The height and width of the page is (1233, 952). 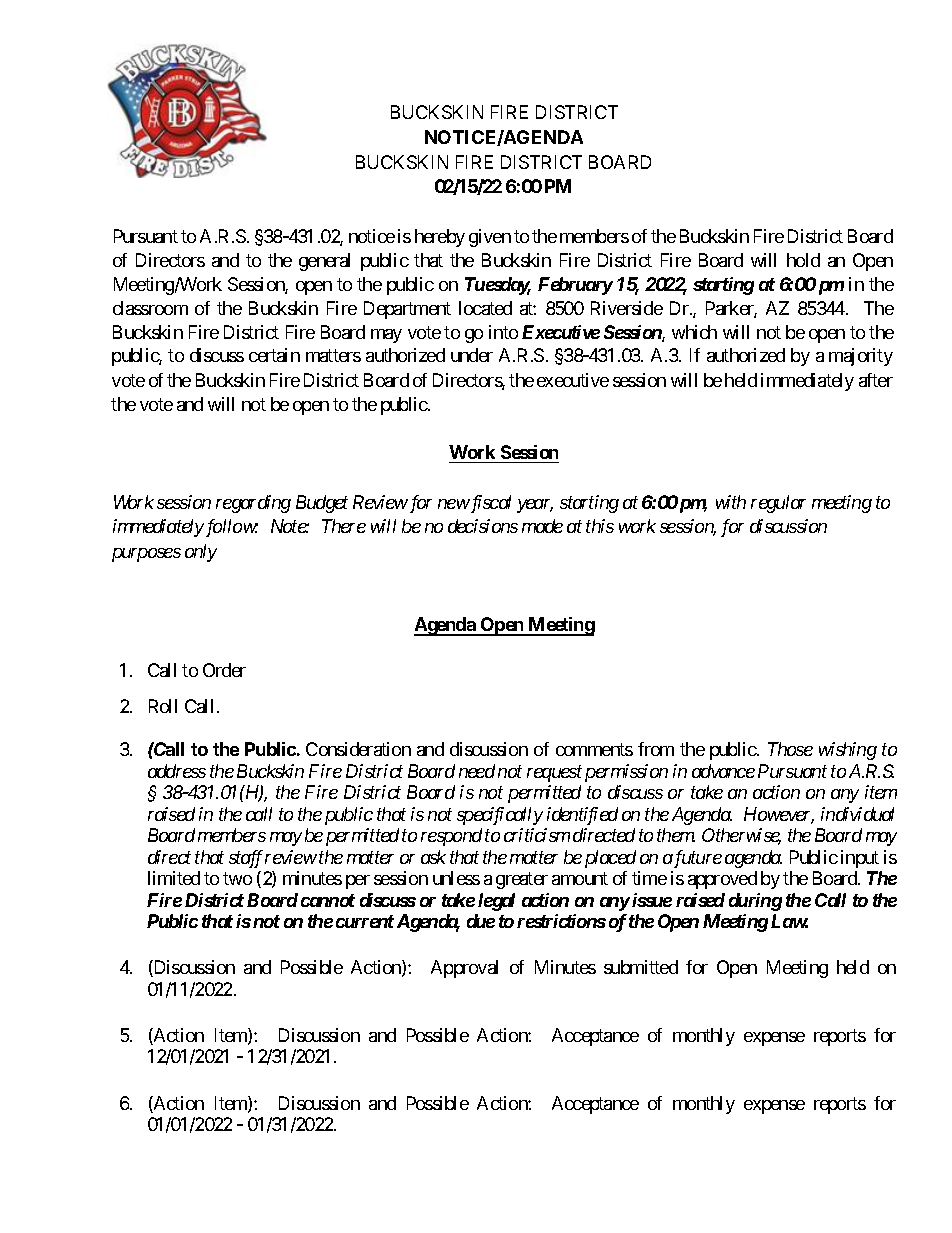 What do you see at coordinates (483, 526) in the page?
I see `decisions` at bounding box center [483, 526].
